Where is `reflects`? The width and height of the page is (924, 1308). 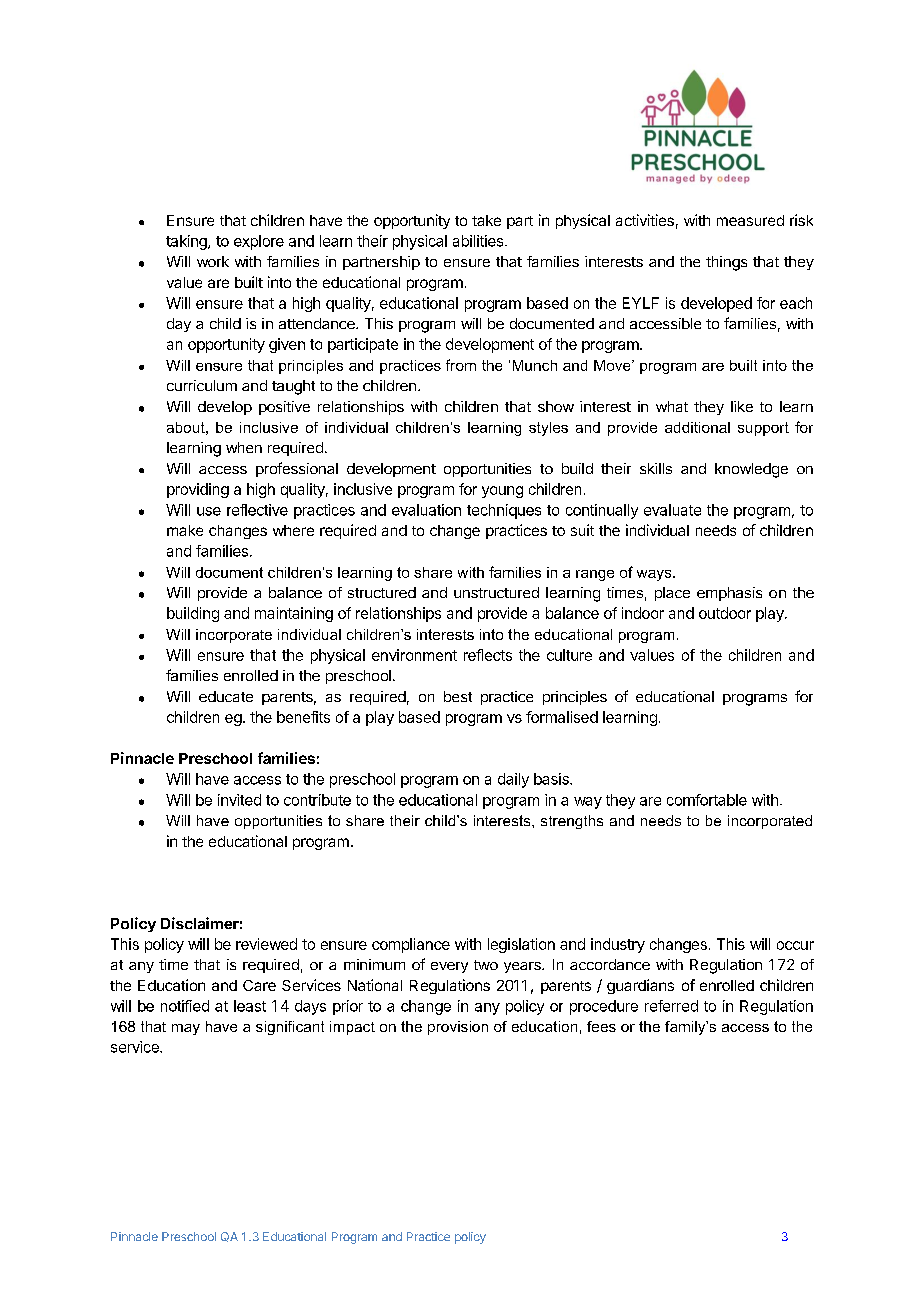 reflects is located at coordinates (488, 655).
